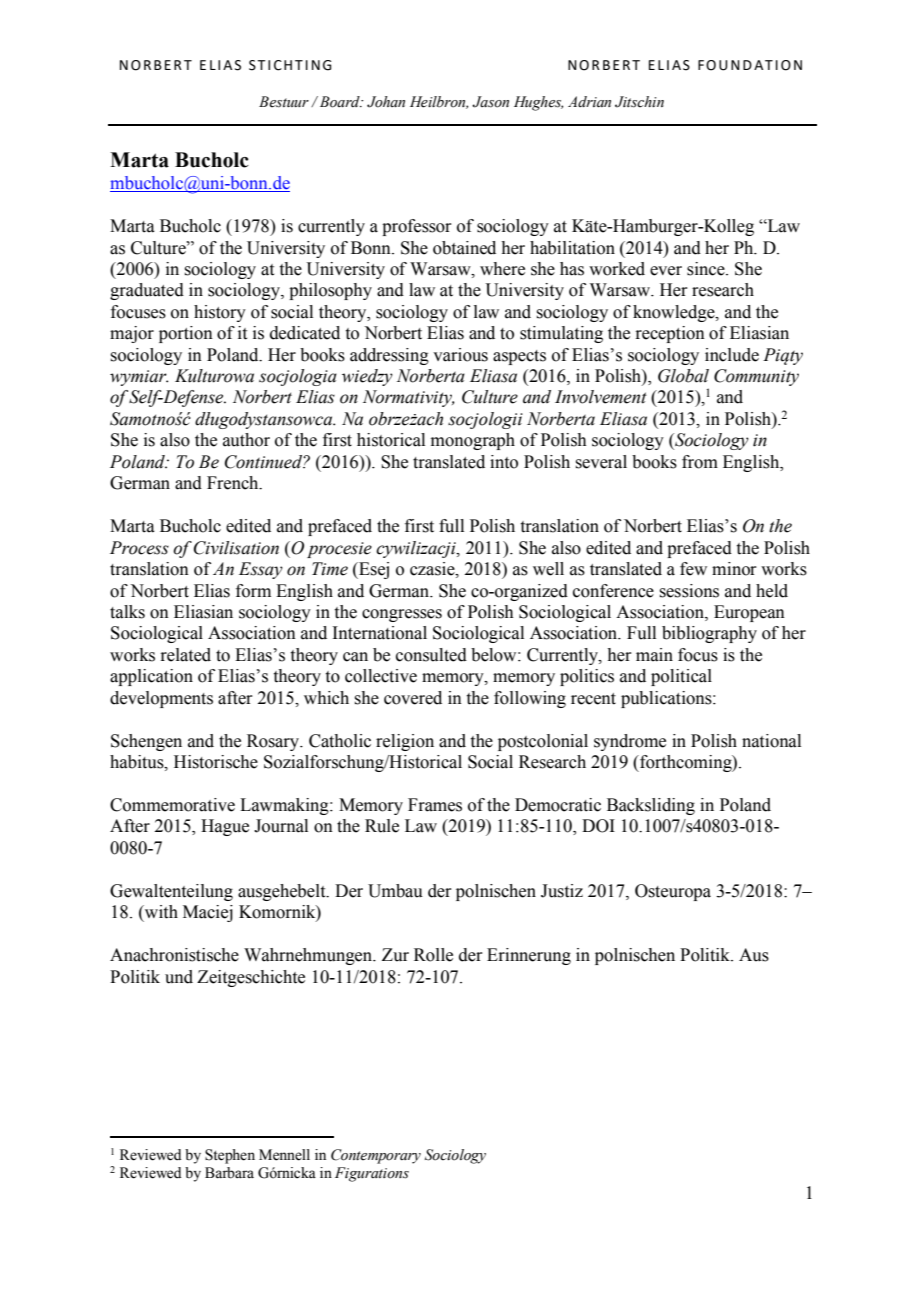 This page has height=1308, width=924. Describe the element at coordinates (435, 805) in the page. I see `Frames` at that location.
